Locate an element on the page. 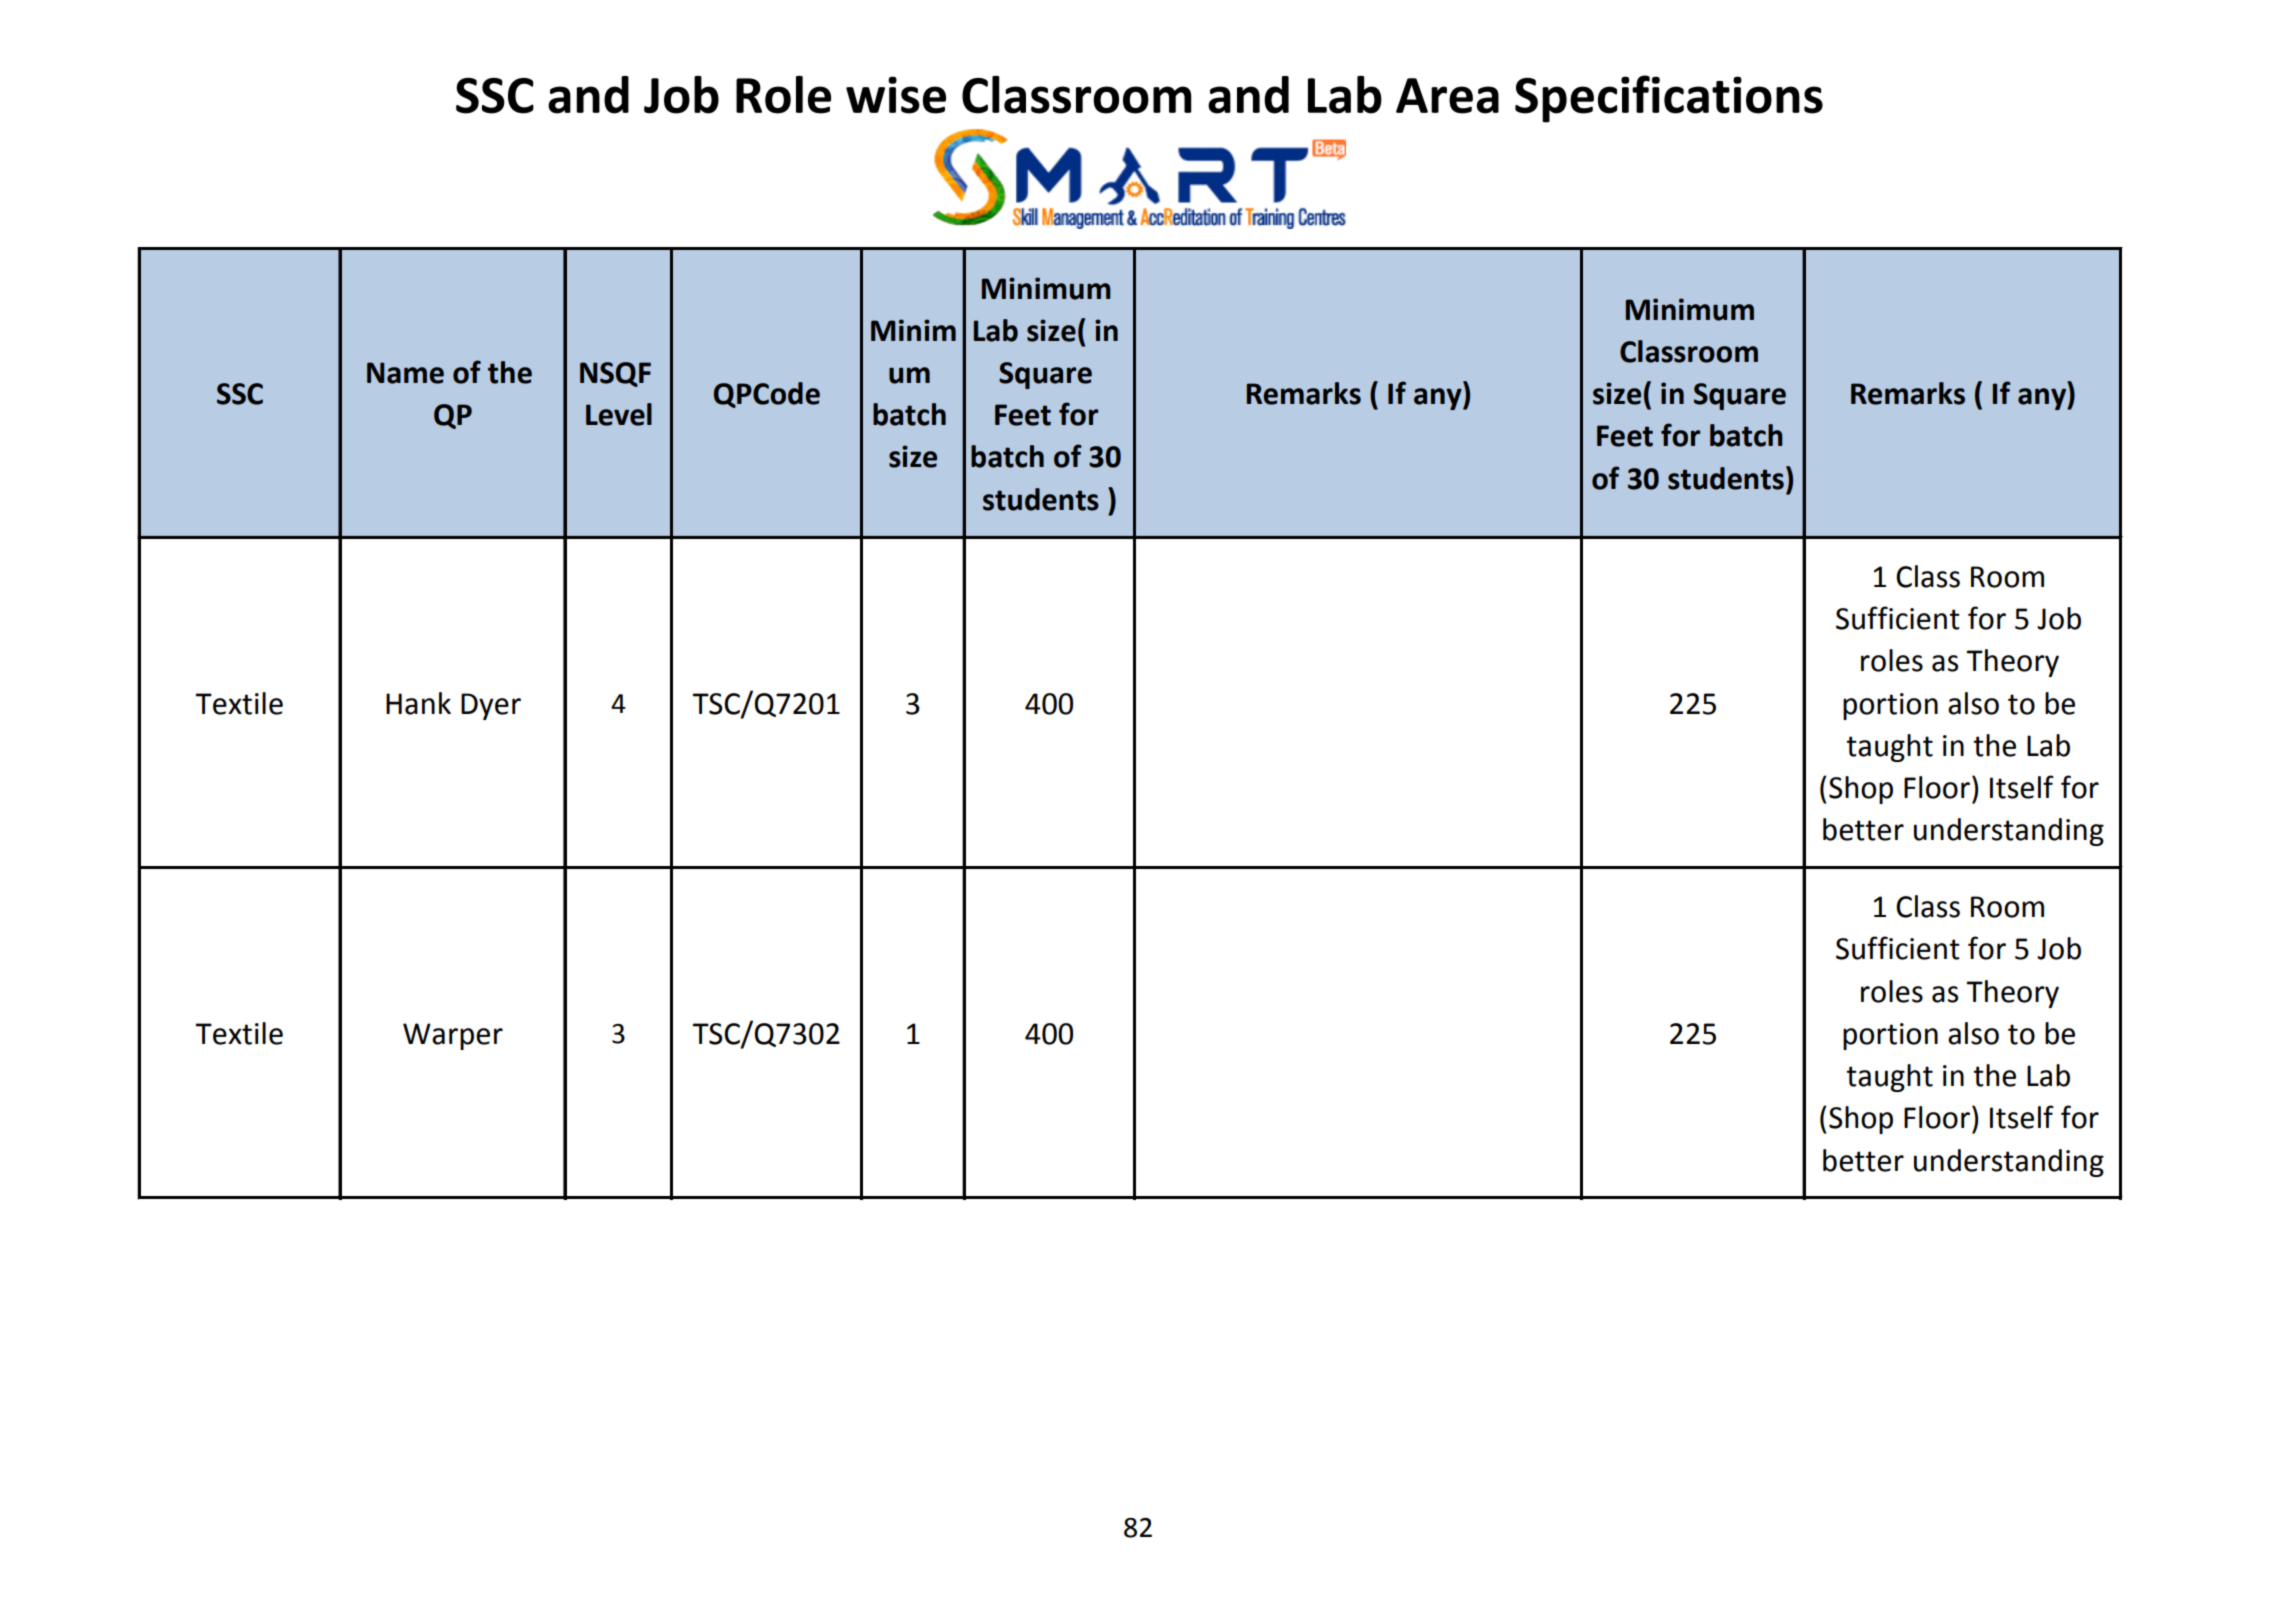 The height and width of the page is (1611, 2279). Name is located at coordinates (405, 373).
